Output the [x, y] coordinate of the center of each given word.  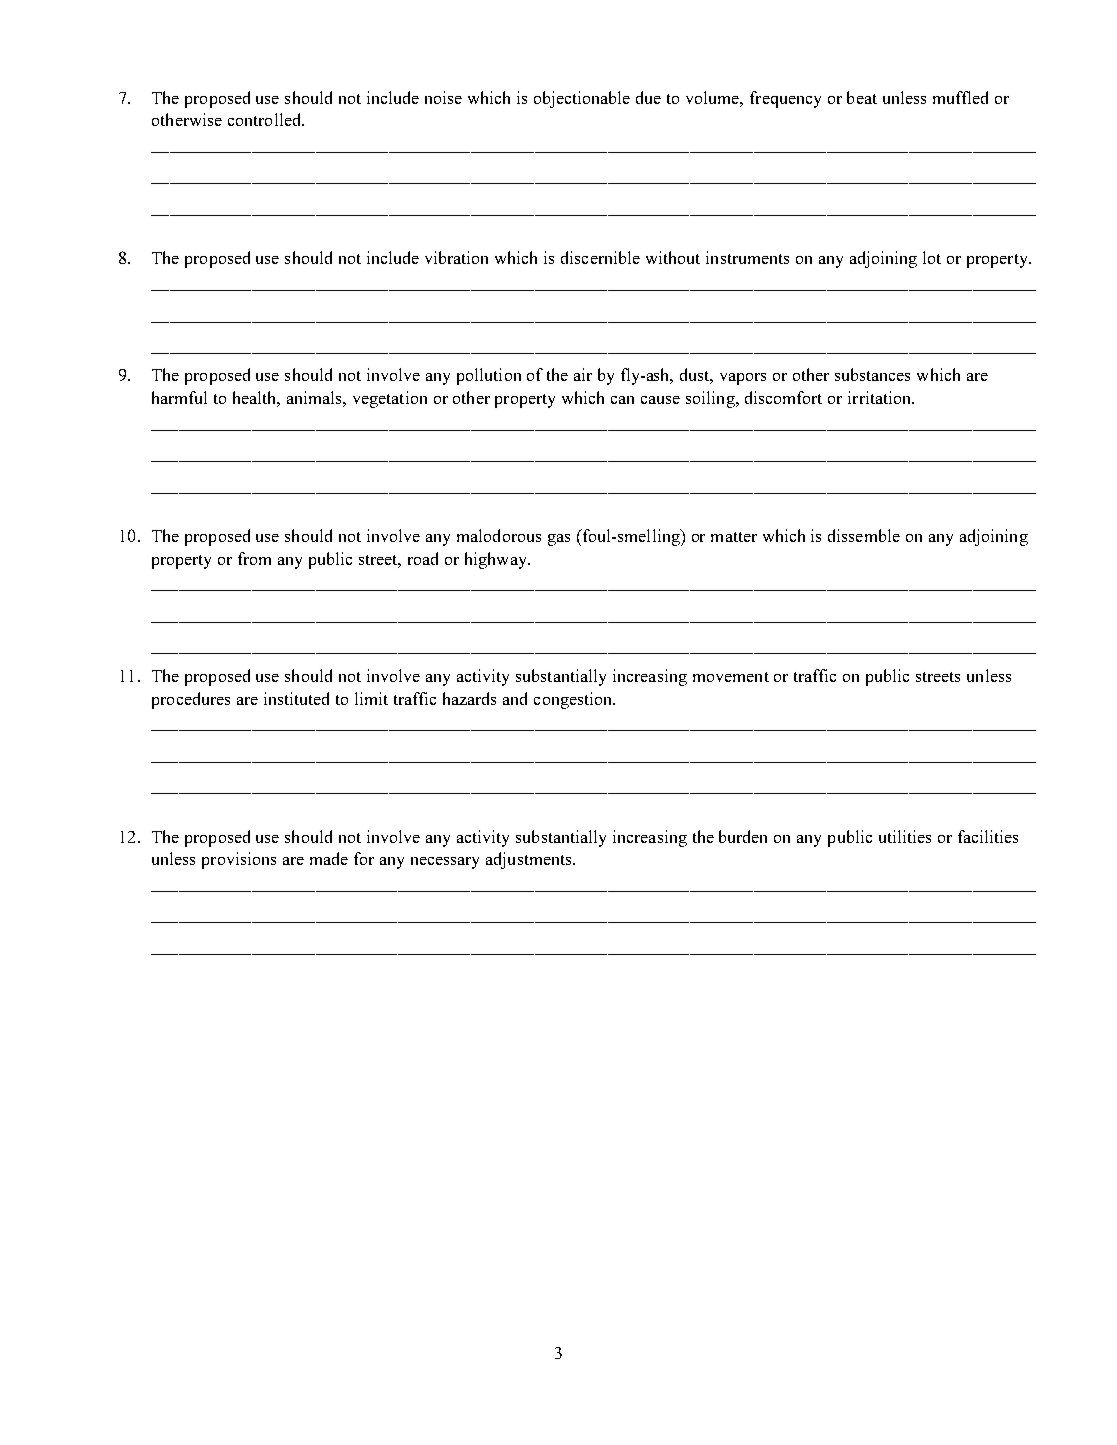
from [254, 558]
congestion [574, 700]
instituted [296, 698]
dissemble [864, 535]
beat [862, 97]
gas [559, 540]
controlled [265, 119]
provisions [239, 860]
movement [731, 677]
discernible [600, 257]
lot [932, 257]
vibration [456, 257]
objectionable [582, 99]
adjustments [530, 860]
